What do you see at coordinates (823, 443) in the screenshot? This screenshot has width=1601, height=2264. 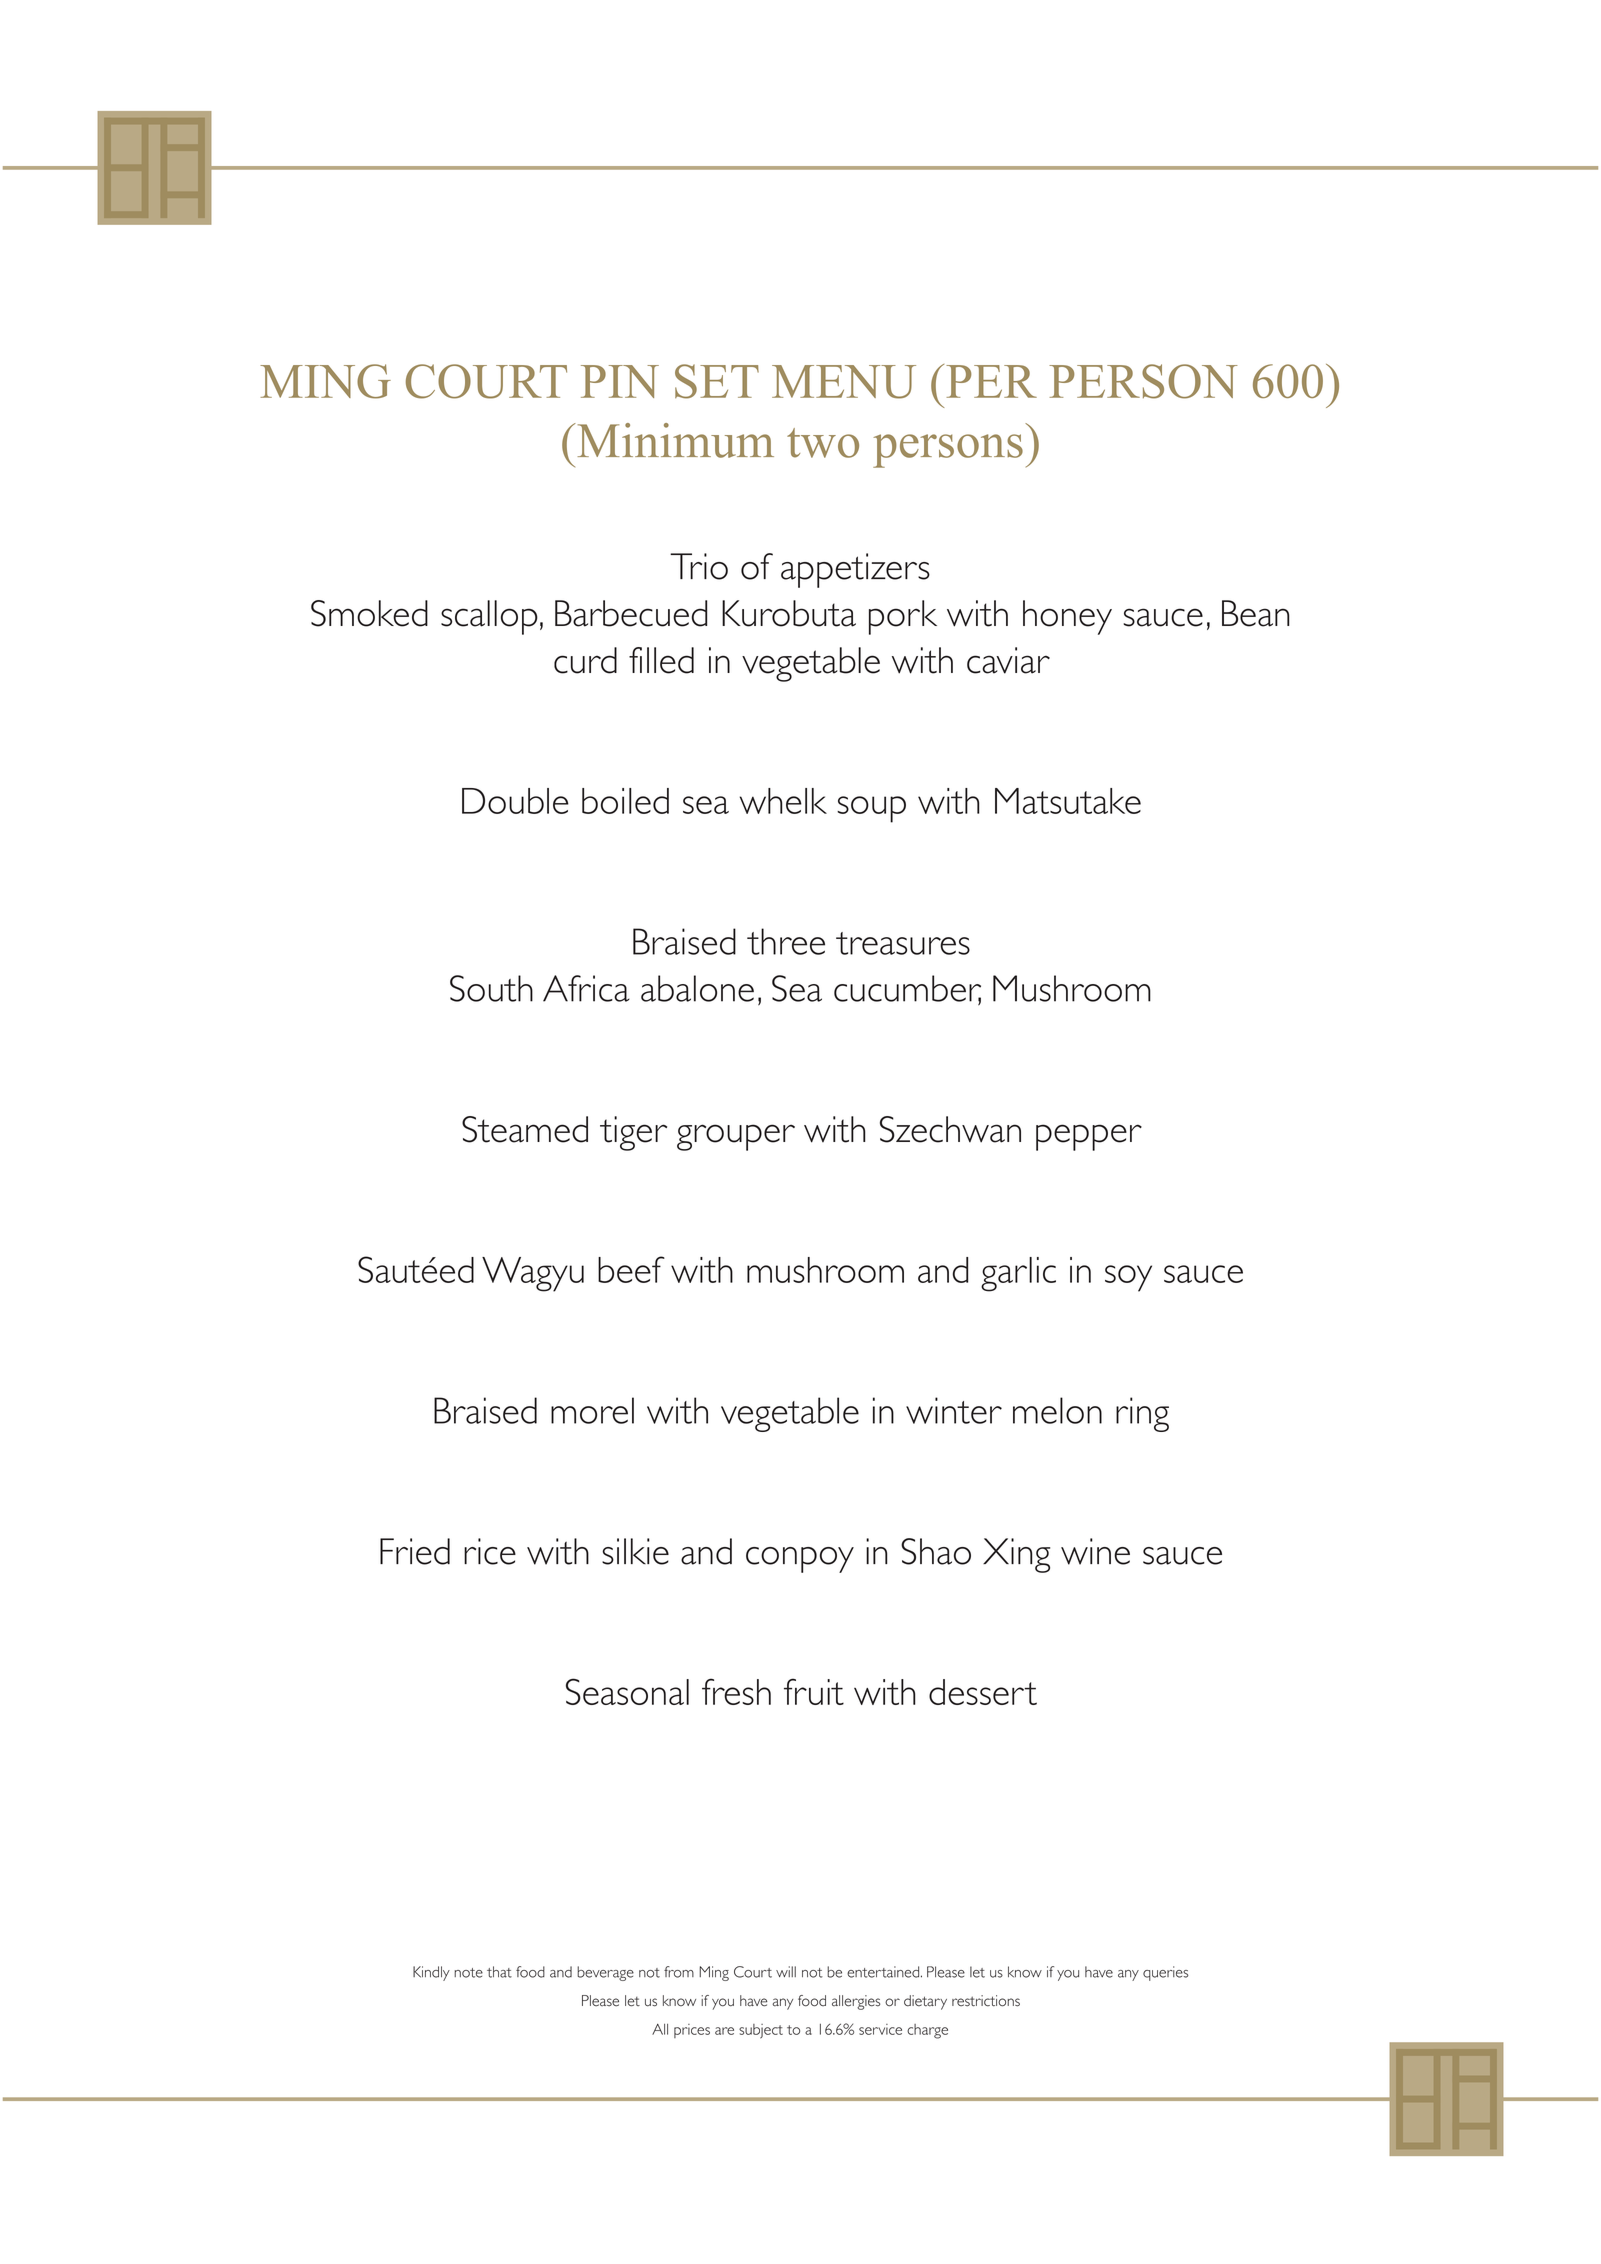 I see `two` at bounding box center [823, 443].
